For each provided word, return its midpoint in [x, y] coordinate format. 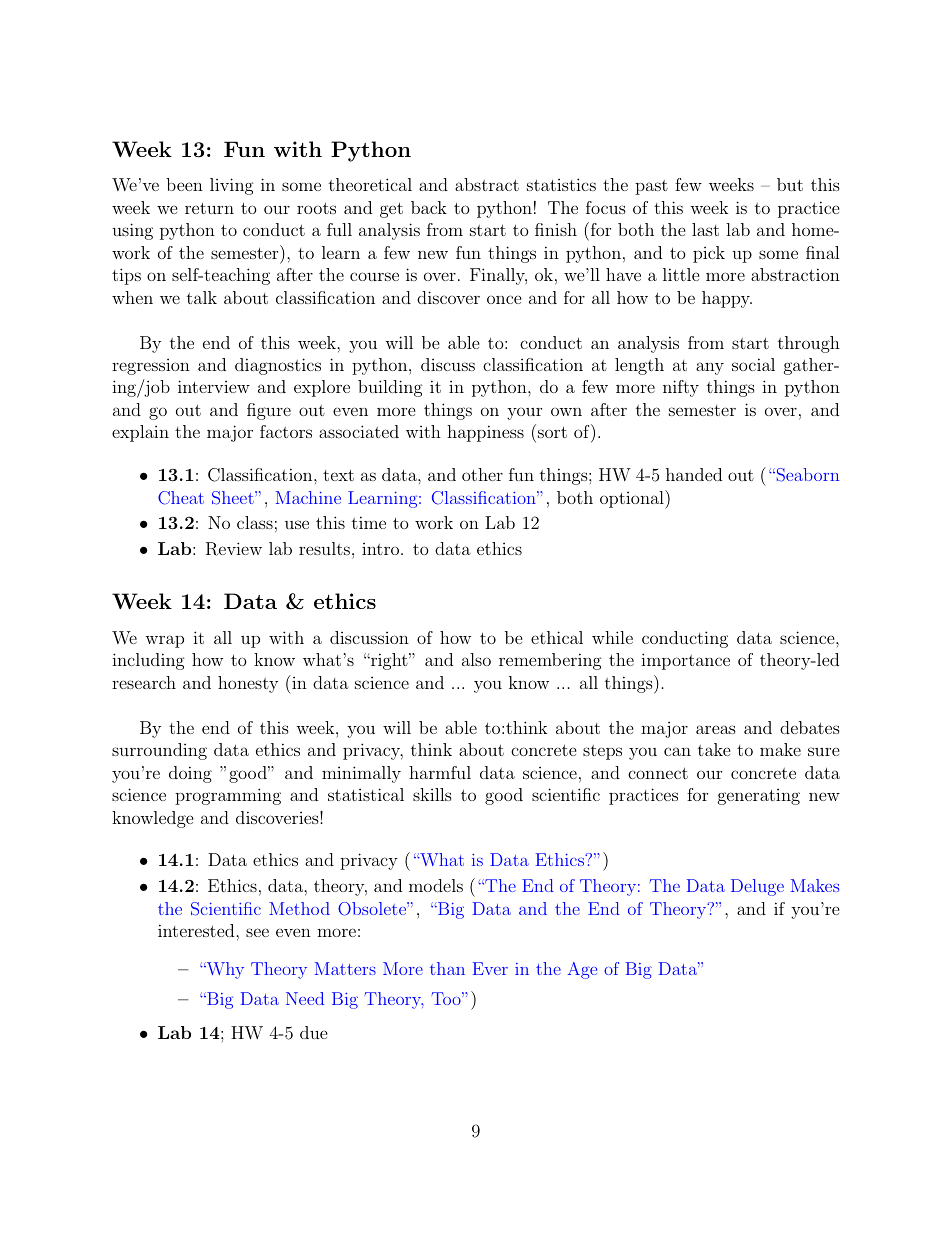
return [209, 208]
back [429, 207]
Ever [490, 968]
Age [582, 970]
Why [224, 970]
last [705, 229]
